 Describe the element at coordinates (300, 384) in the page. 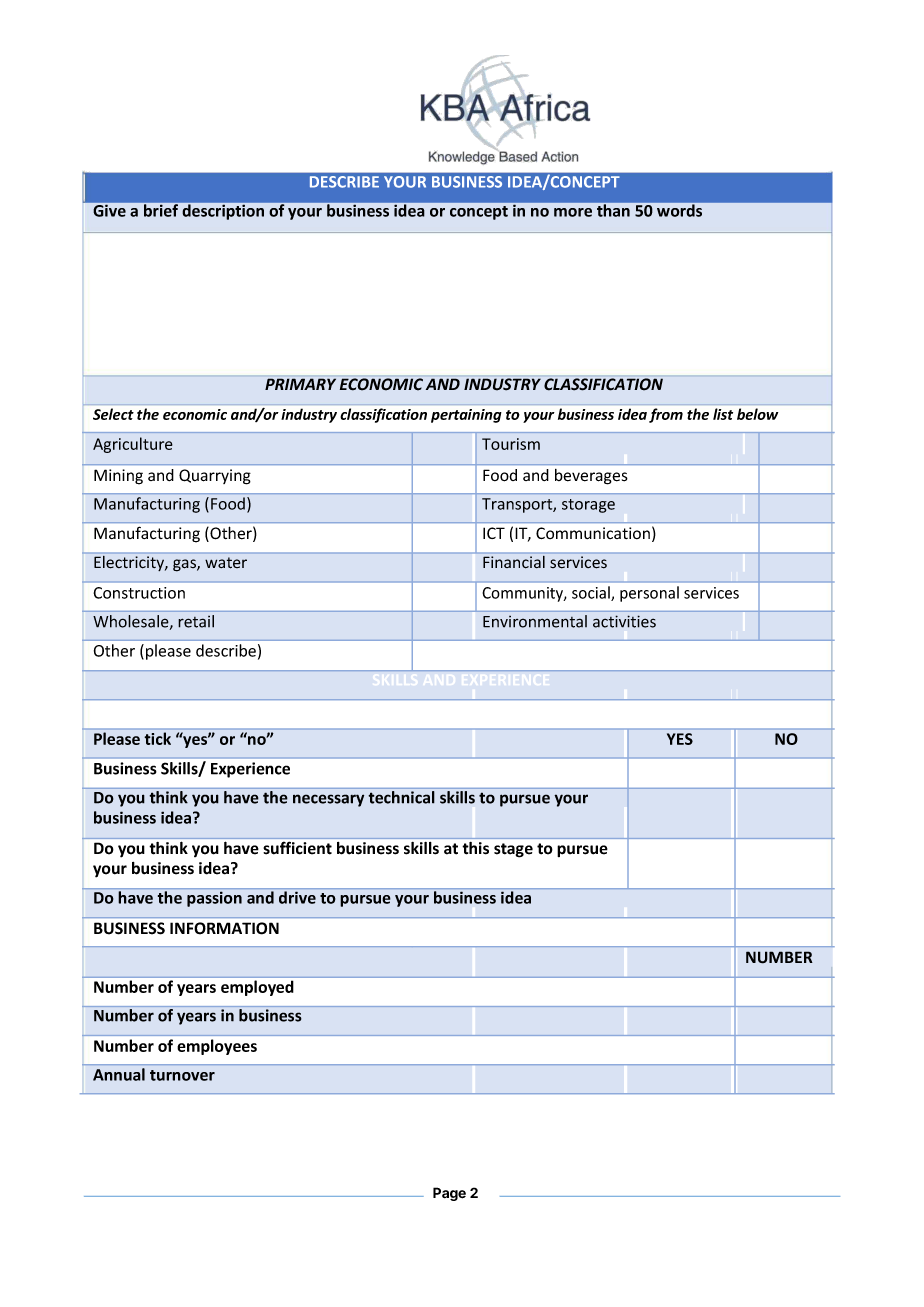

I see `PRIMARY` at that location.
